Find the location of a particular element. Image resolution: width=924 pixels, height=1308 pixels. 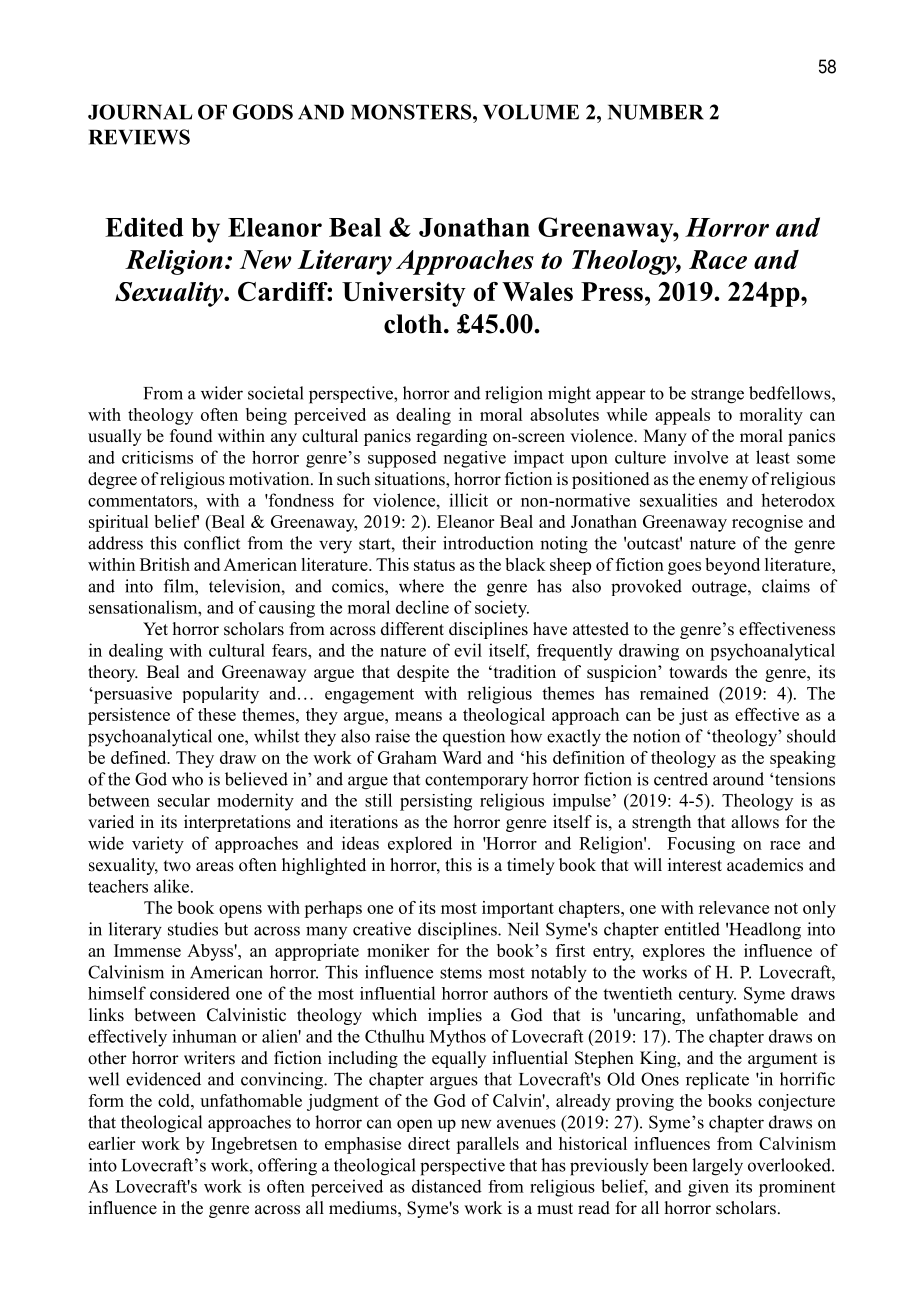

evil is located at coordinates (468, 650).
